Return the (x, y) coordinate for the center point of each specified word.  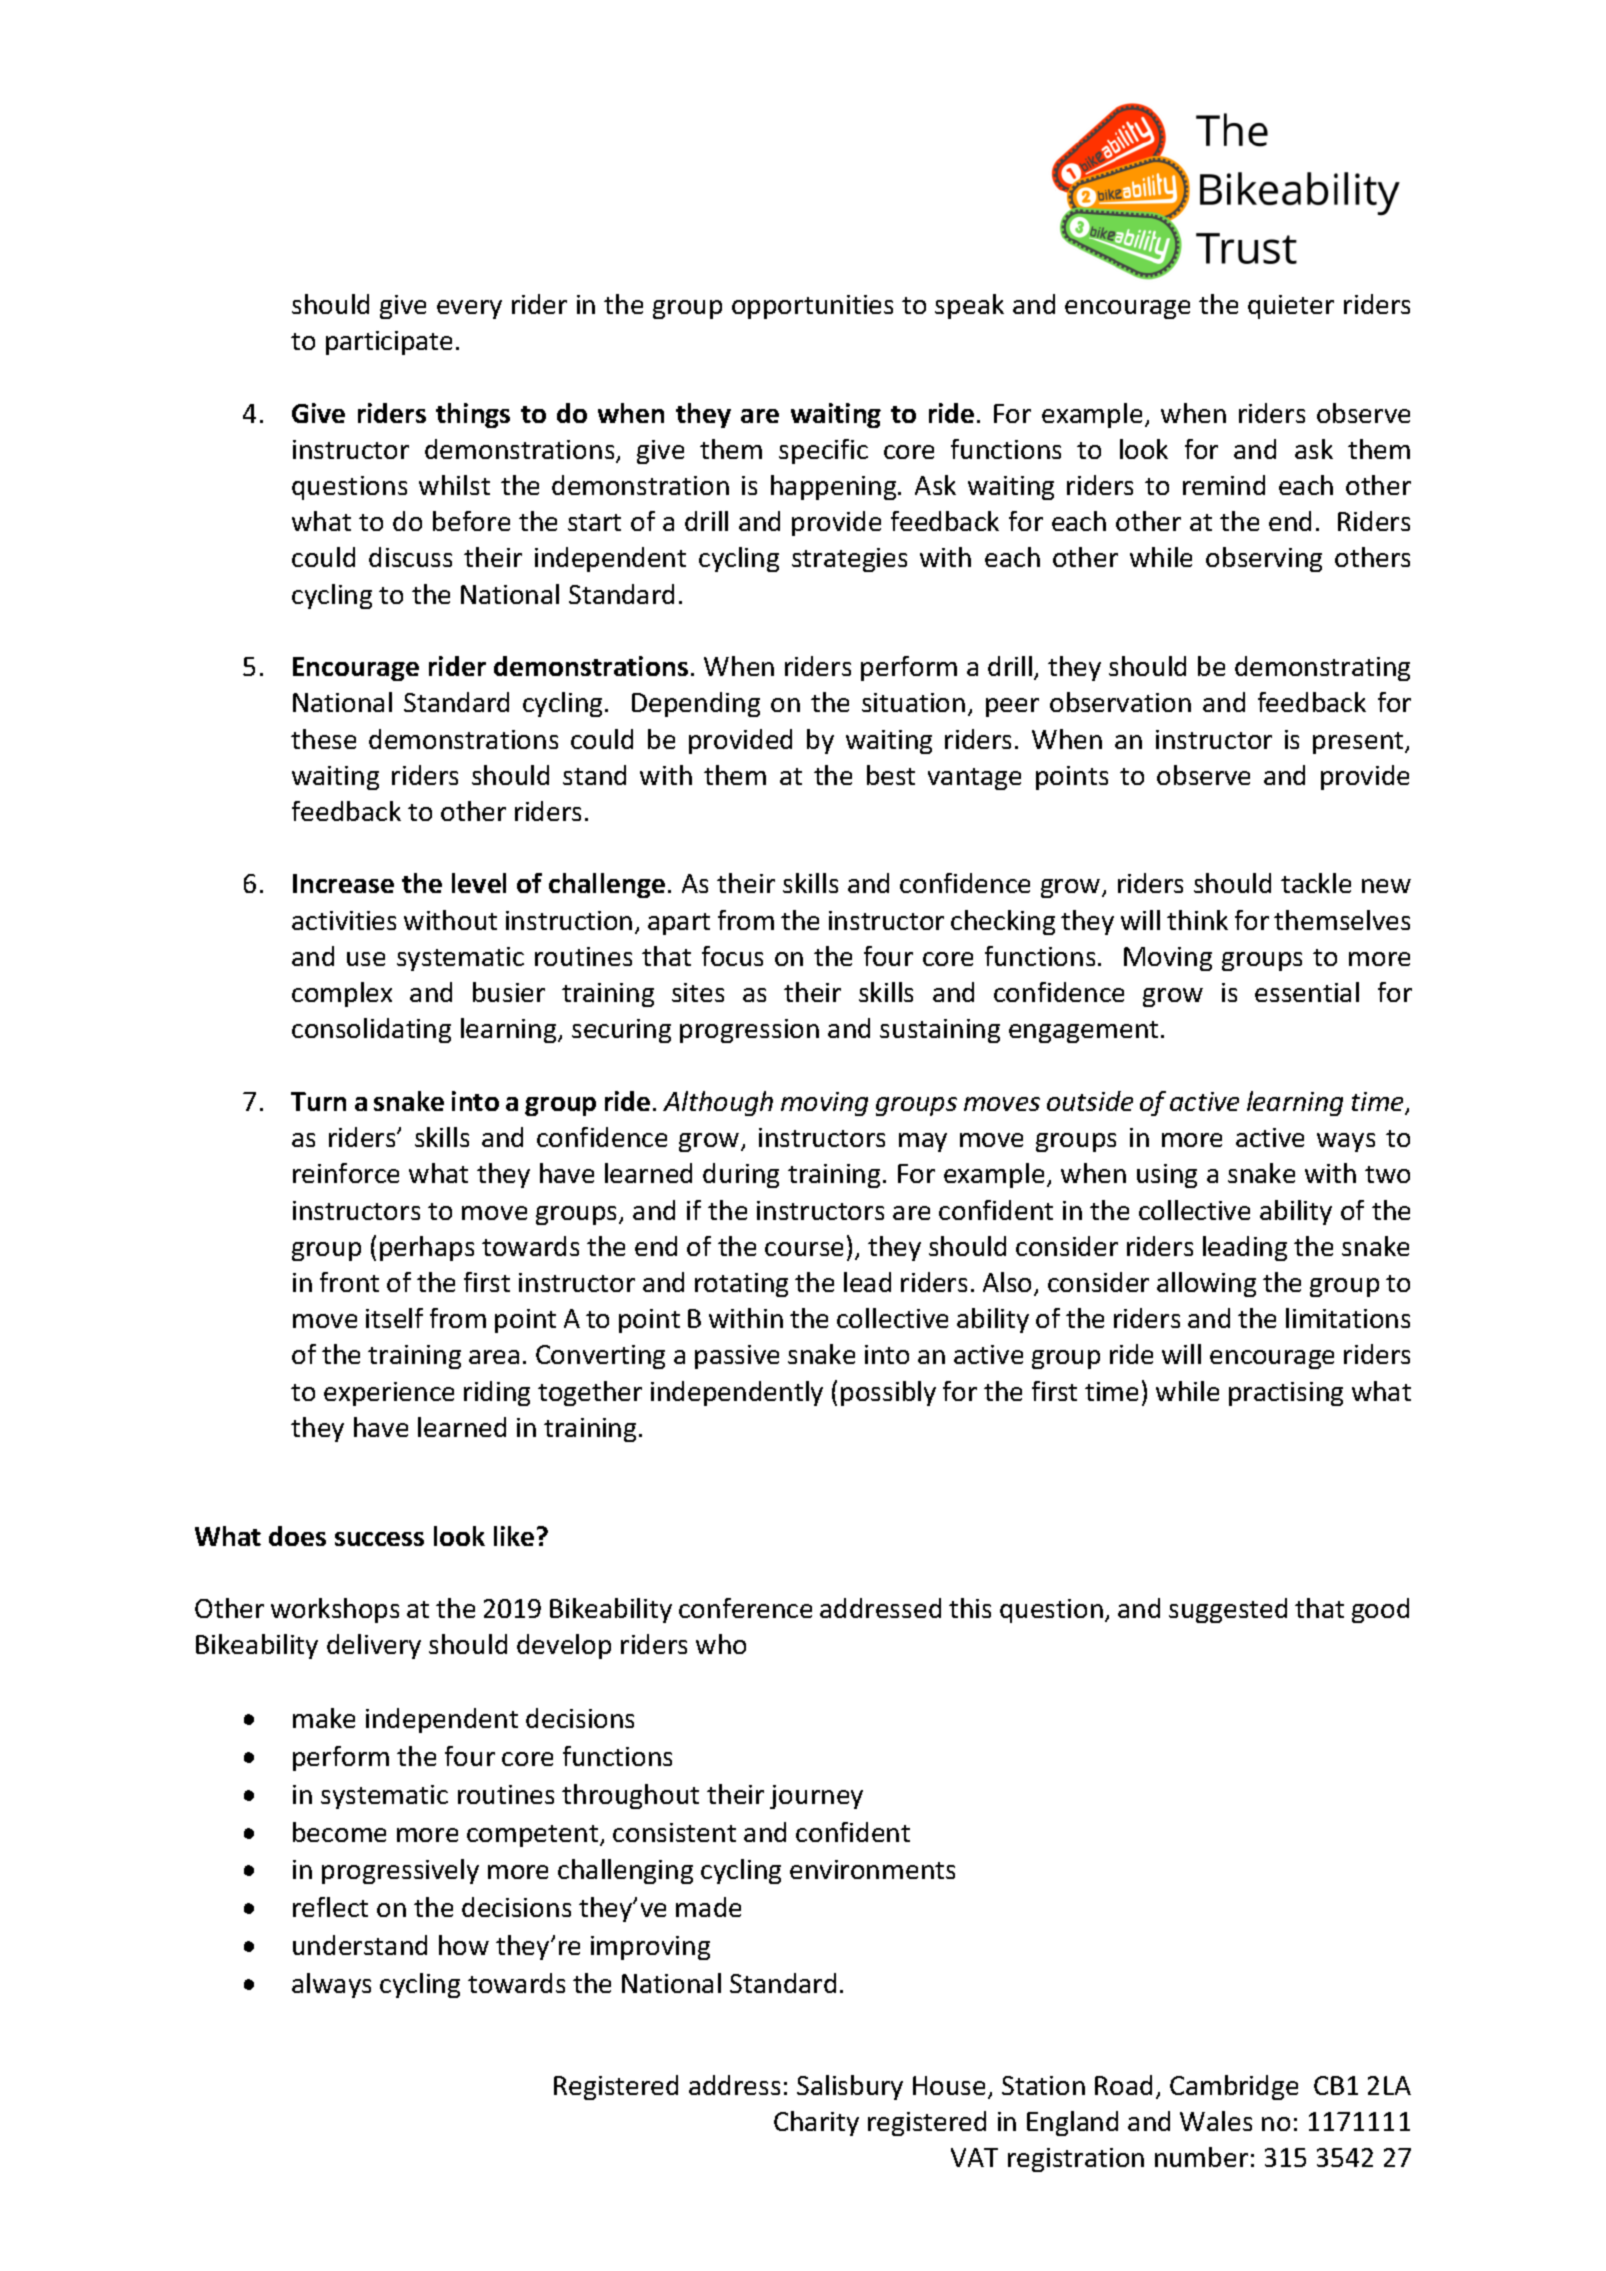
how (464, 1945)
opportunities (812, 307)
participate (389, 343)
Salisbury (850, 2087)
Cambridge (1234, 2087)
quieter (1291, 307)
